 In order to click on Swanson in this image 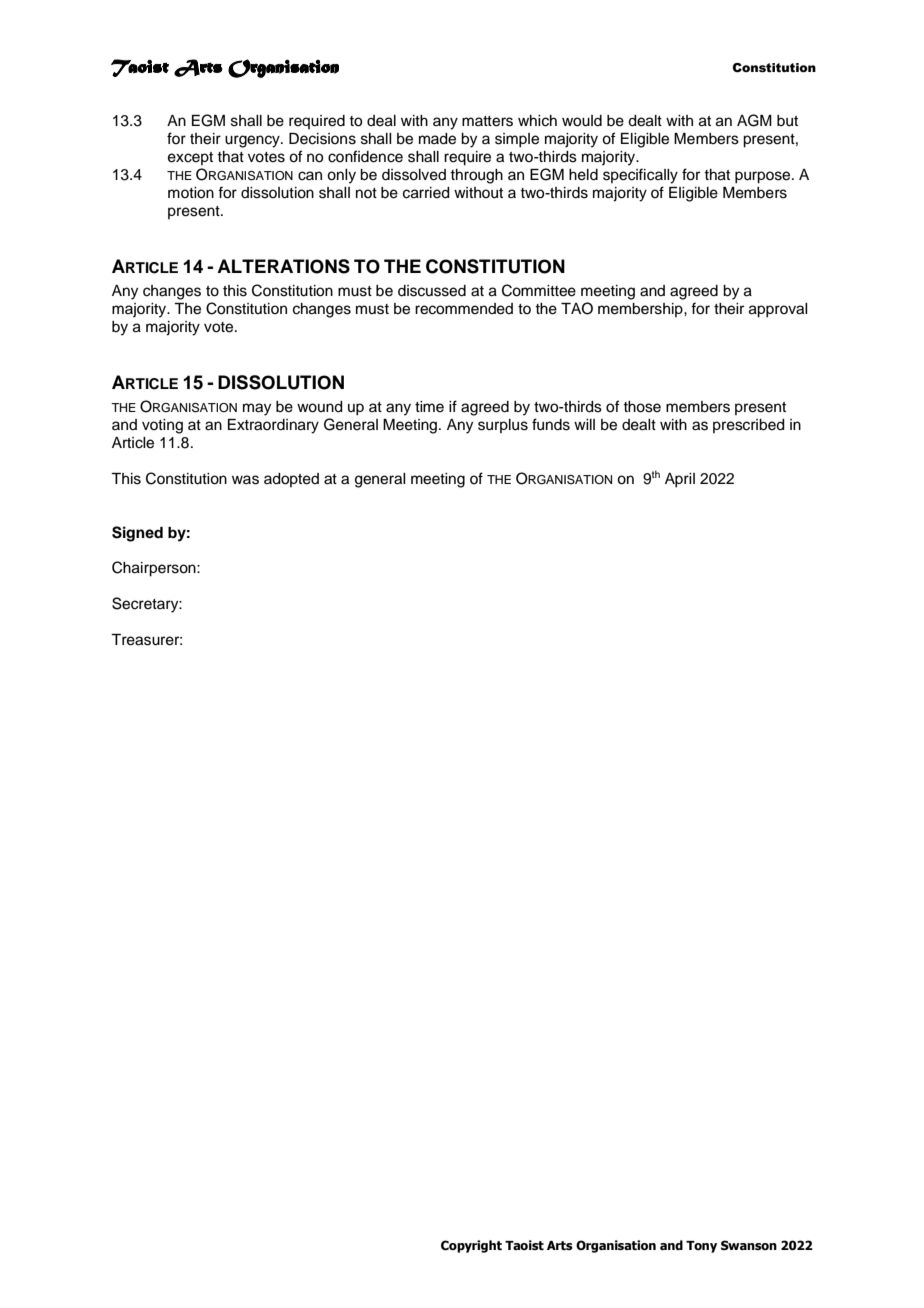, I will do `click(749, 1245)`.
